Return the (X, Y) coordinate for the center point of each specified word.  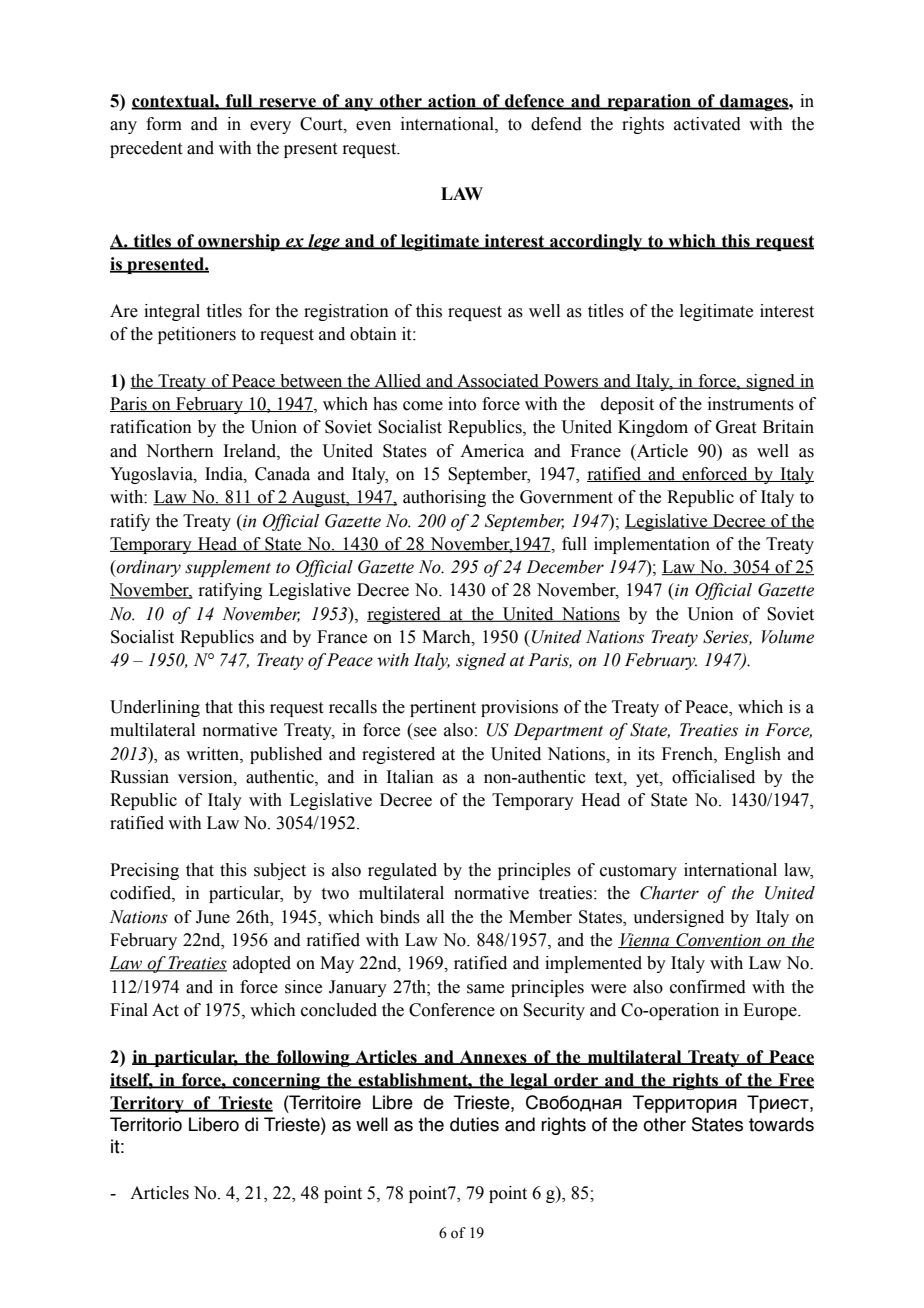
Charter (669, 893)
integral (172, 312)
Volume (788, 637)
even (373, 126)
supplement (228, 568)
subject (280, 871)
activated (707, 124)
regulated (402, 871)
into (462, 404)
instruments (751, 404)
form (164, 124)
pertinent (443, 708)
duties (474, 1124)
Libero (214, 1124)
